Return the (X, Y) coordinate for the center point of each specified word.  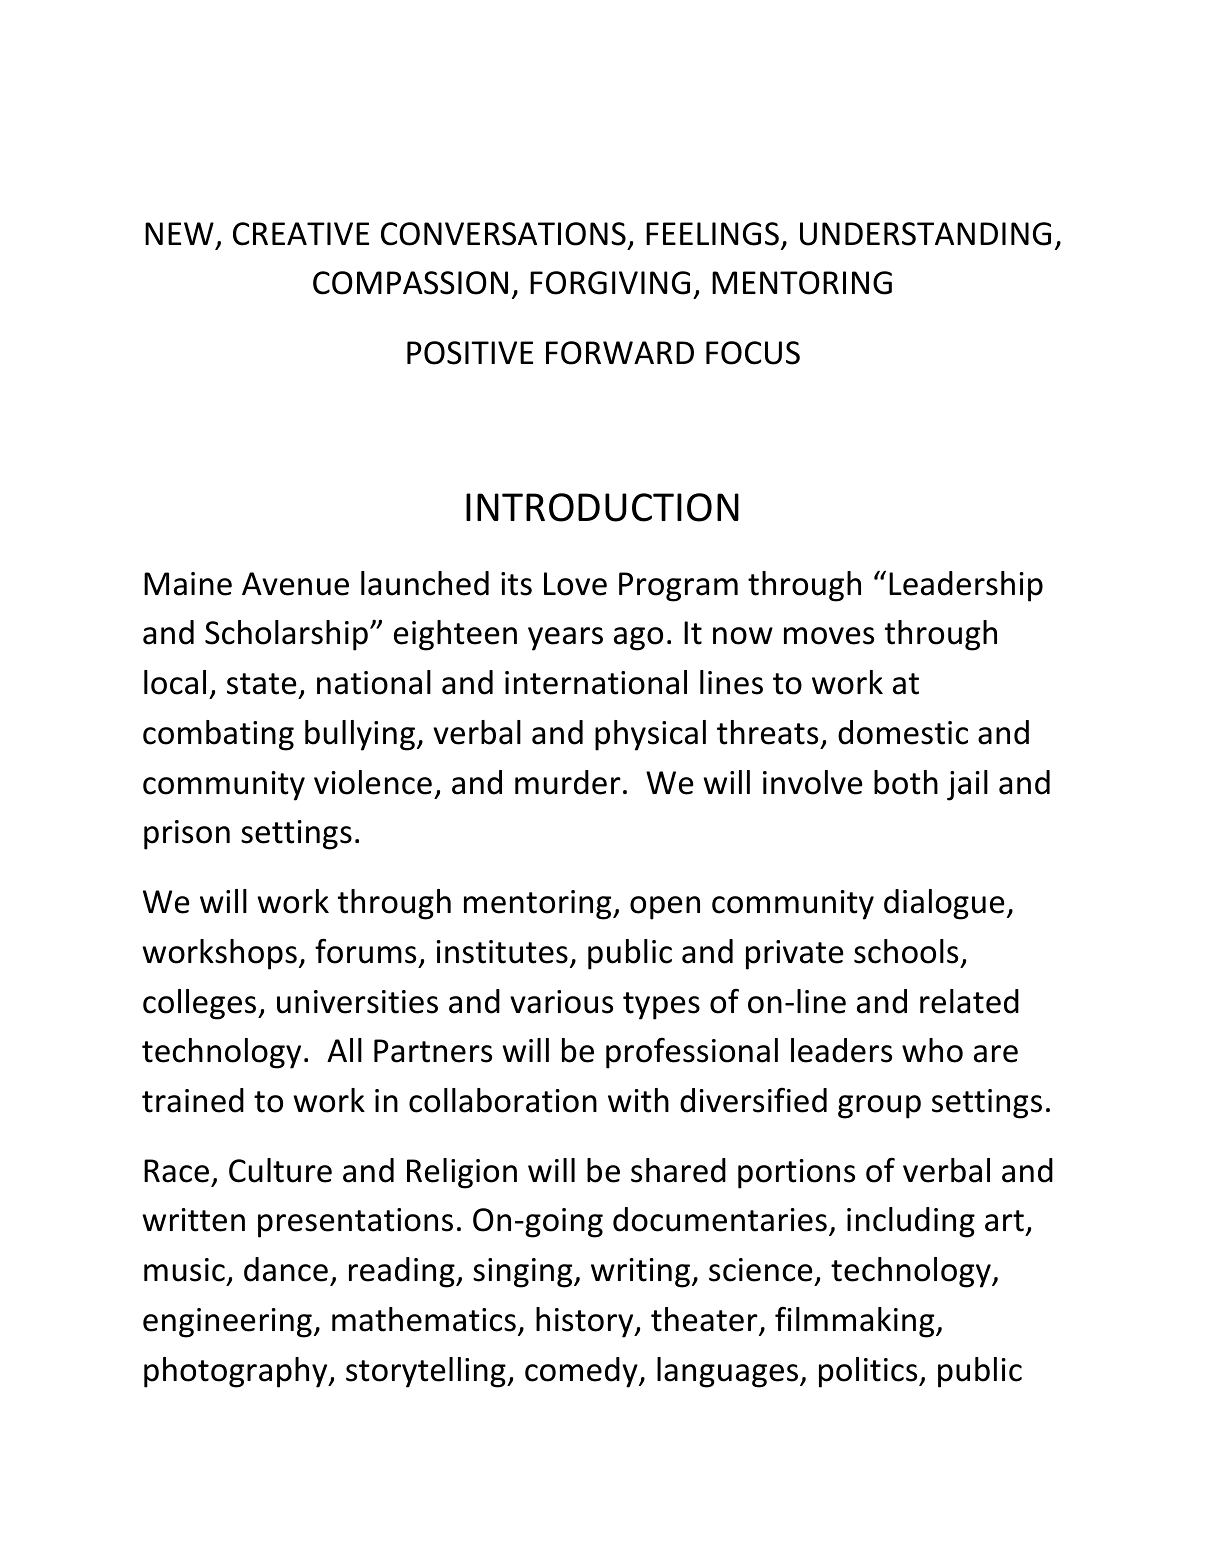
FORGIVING (610, 283)
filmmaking (856, 1322)
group (879, 1107)
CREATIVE (301, 234)
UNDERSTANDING (925, 234)
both (906, 782)
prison (187, 835)
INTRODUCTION (602, 507)
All (344, 1050)
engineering (227, 1323)
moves (829, 636)
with (638, 1100)
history (586, 1322)
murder (568, 782)
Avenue (295, 584)
